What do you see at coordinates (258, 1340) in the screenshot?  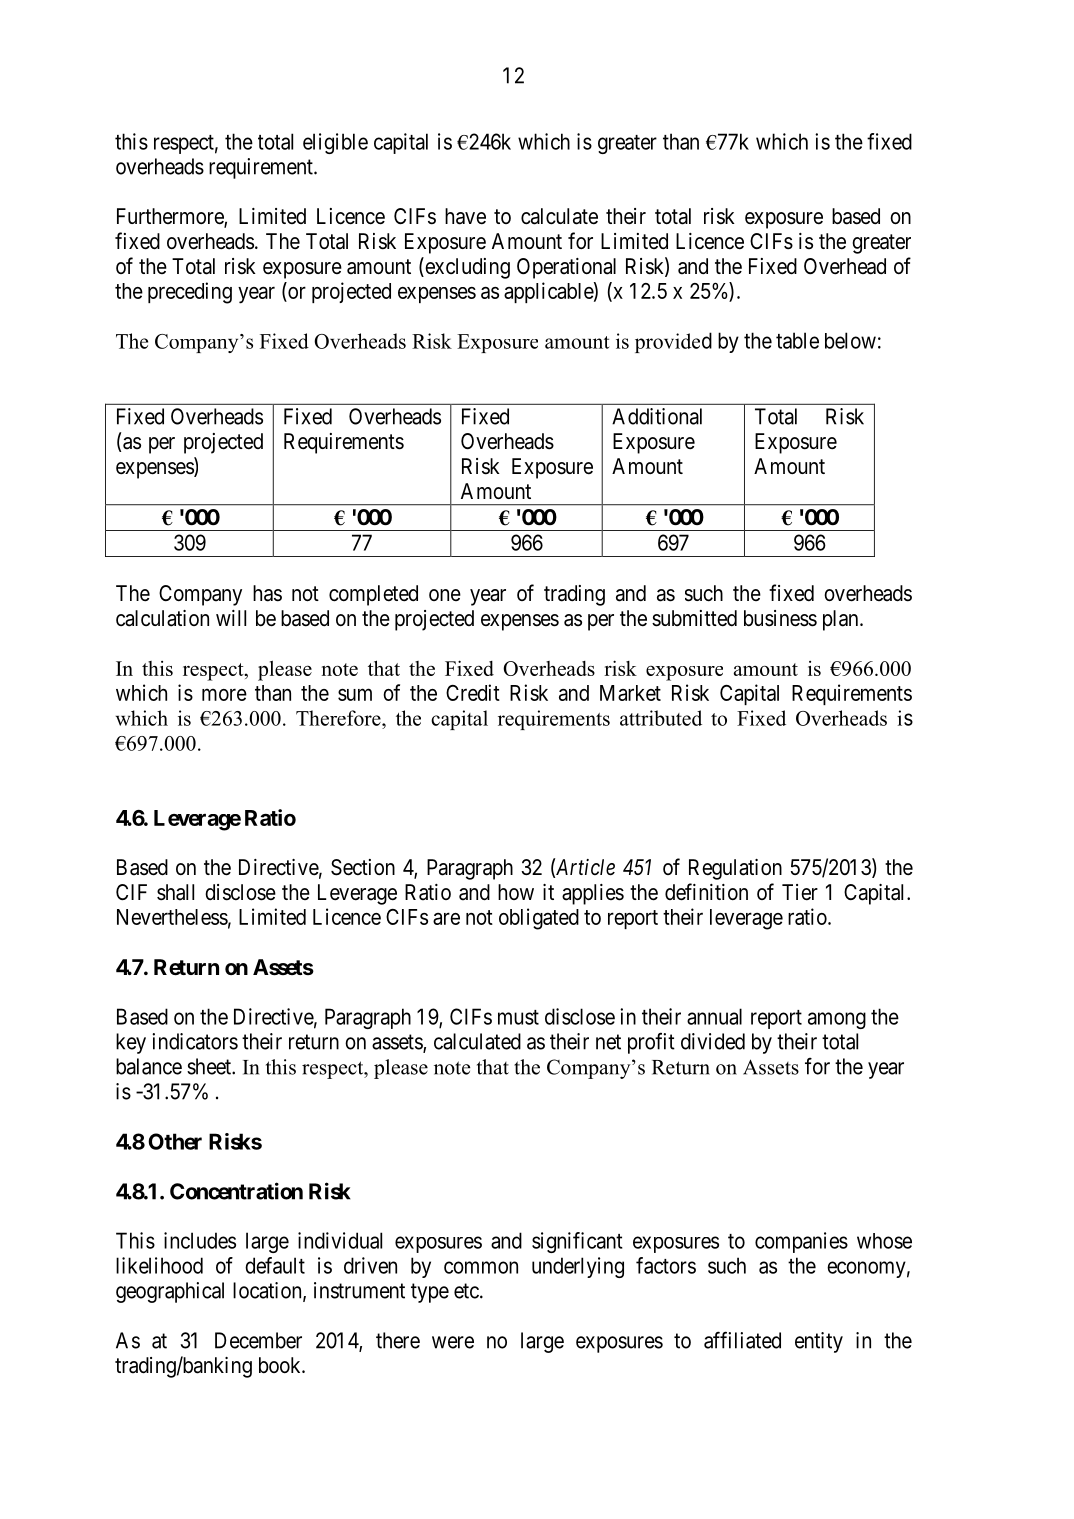 I see `December` at bounding box center [258, 1340].
